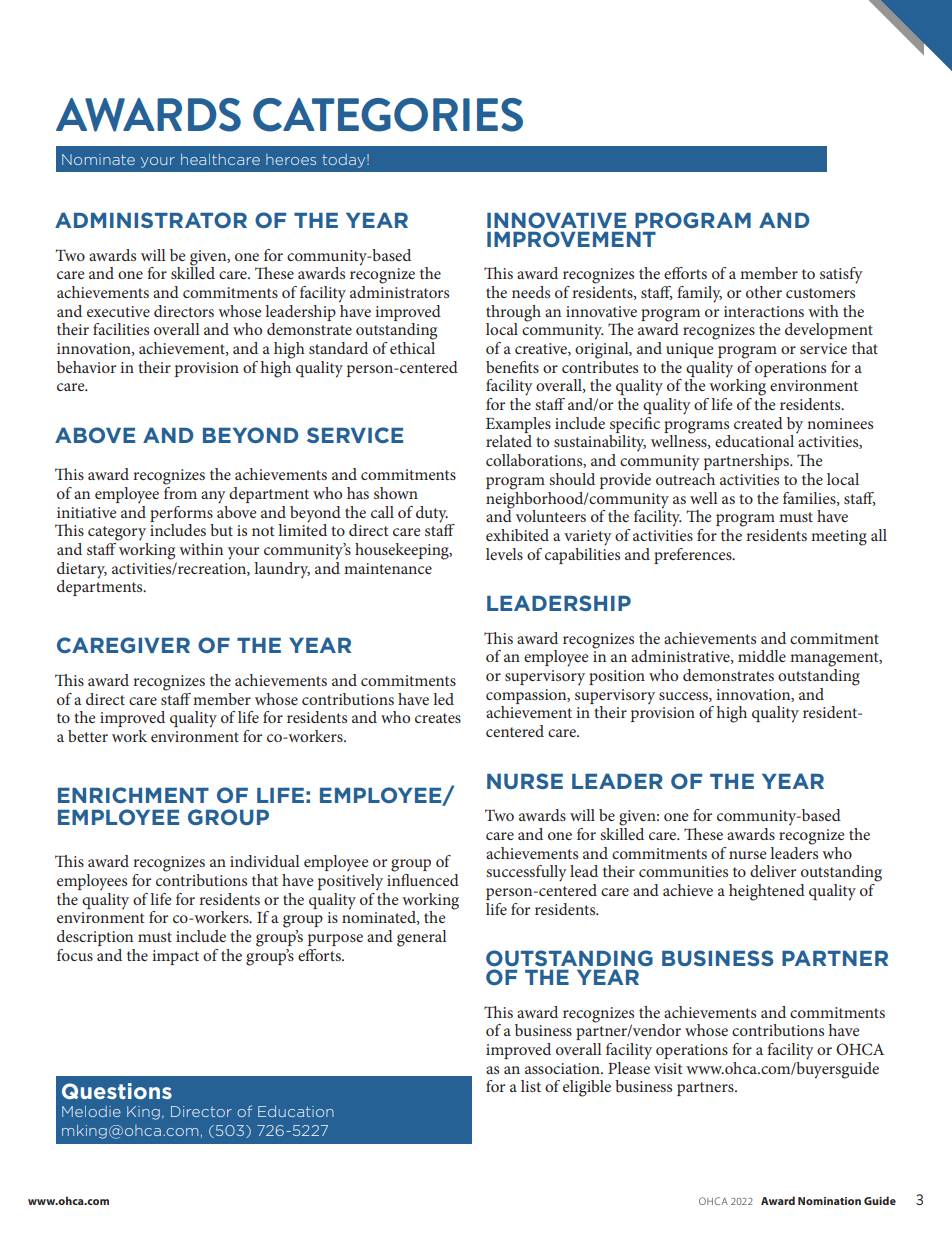 The height and width of the screenshot is (1233, 952). I want to click on heroes, so click(291, 159).
